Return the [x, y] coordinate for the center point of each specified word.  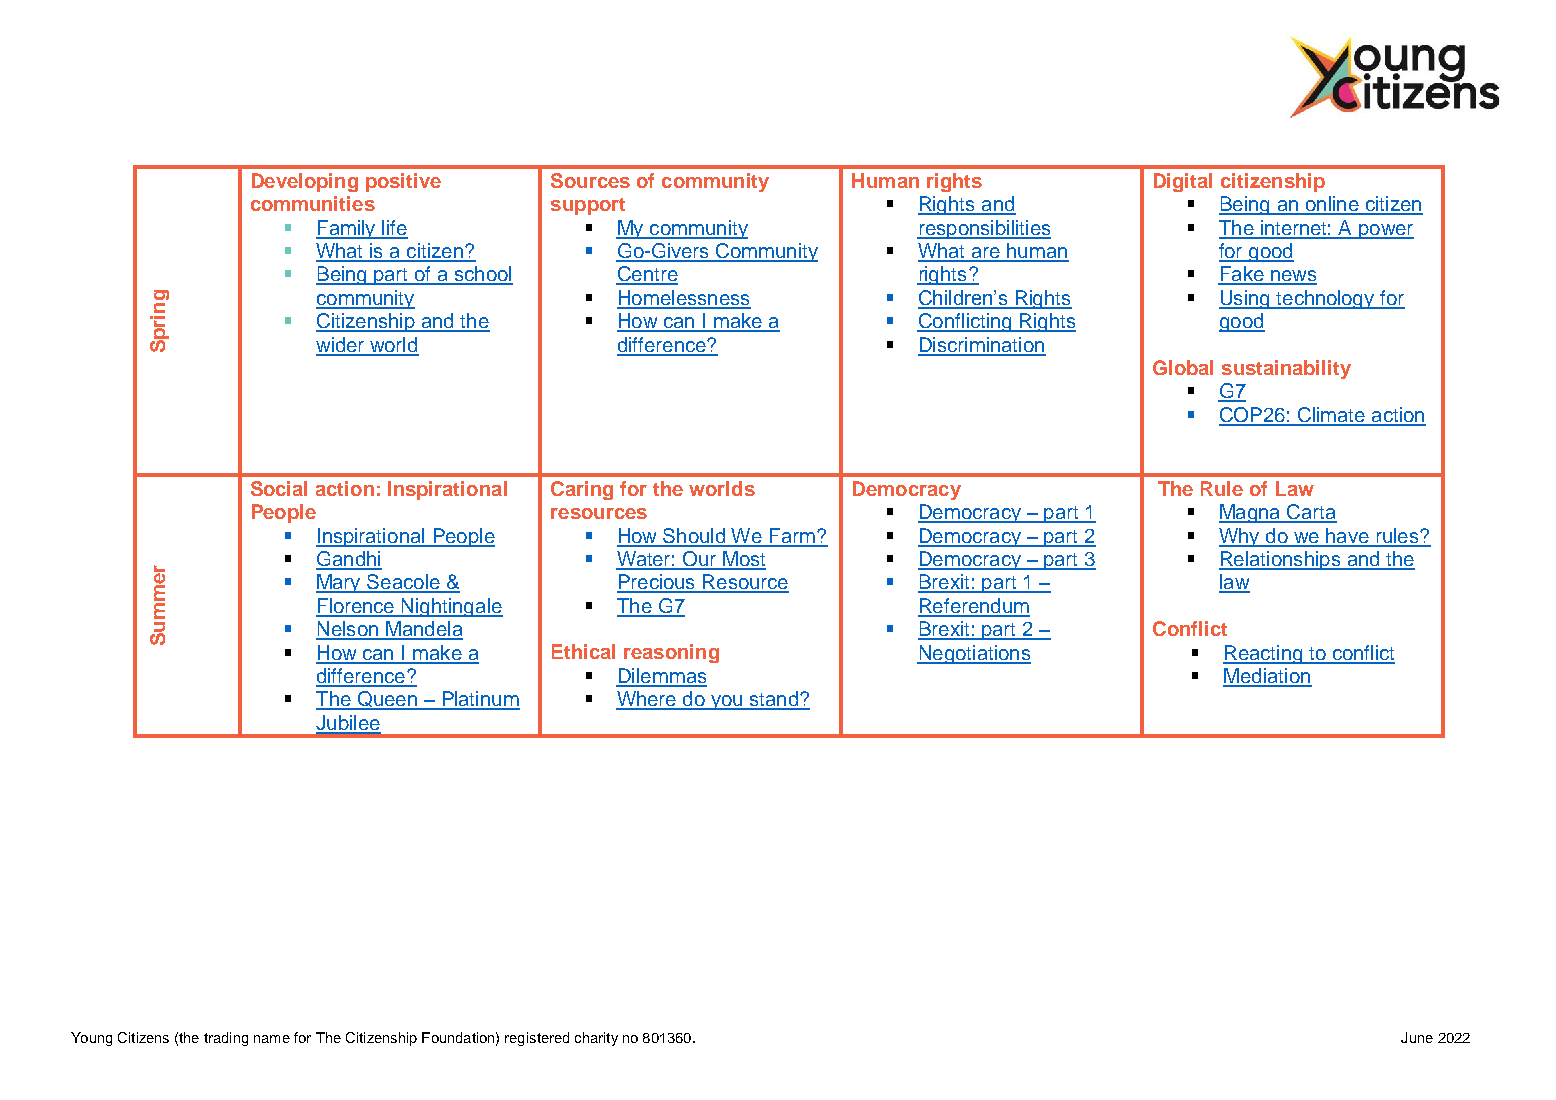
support [588, 206]
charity [596, 1039]
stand [773, 700]
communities [313, 203]
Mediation [1267, 677]
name [272, 1039]
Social [279, 488]
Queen [387, 700]
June [1417, 1037]
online [1332, 205]
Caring [582, 490]
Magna [1251, 513]
